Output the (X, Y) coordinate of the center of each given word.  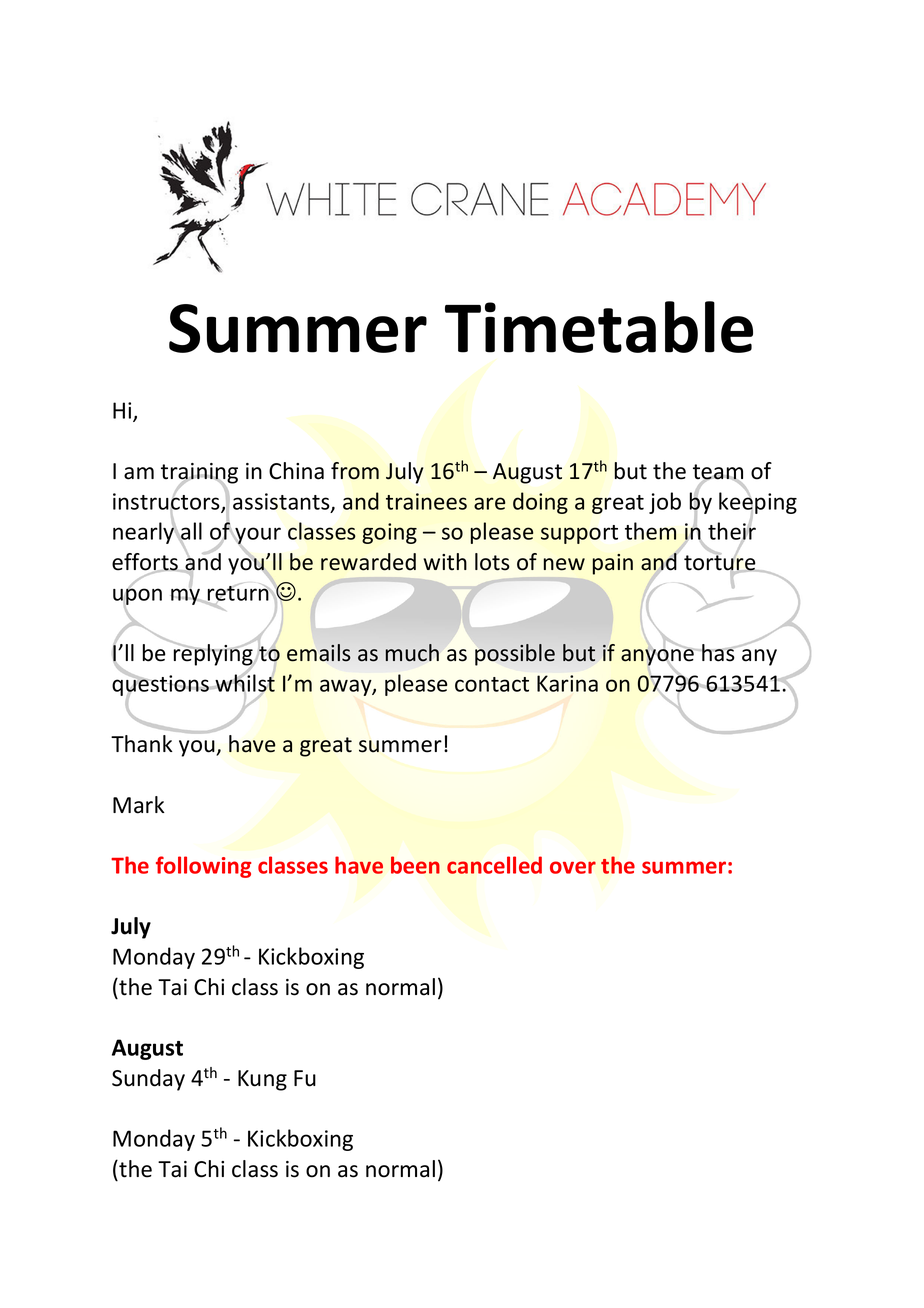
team (718, 473)
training (199, 474)
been (415, 865)
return (238, 593)
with (445, 561)
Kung (262, 1080)
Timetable (599, 327)
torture (721, 563)
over (573, 867)
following (203, 867)
